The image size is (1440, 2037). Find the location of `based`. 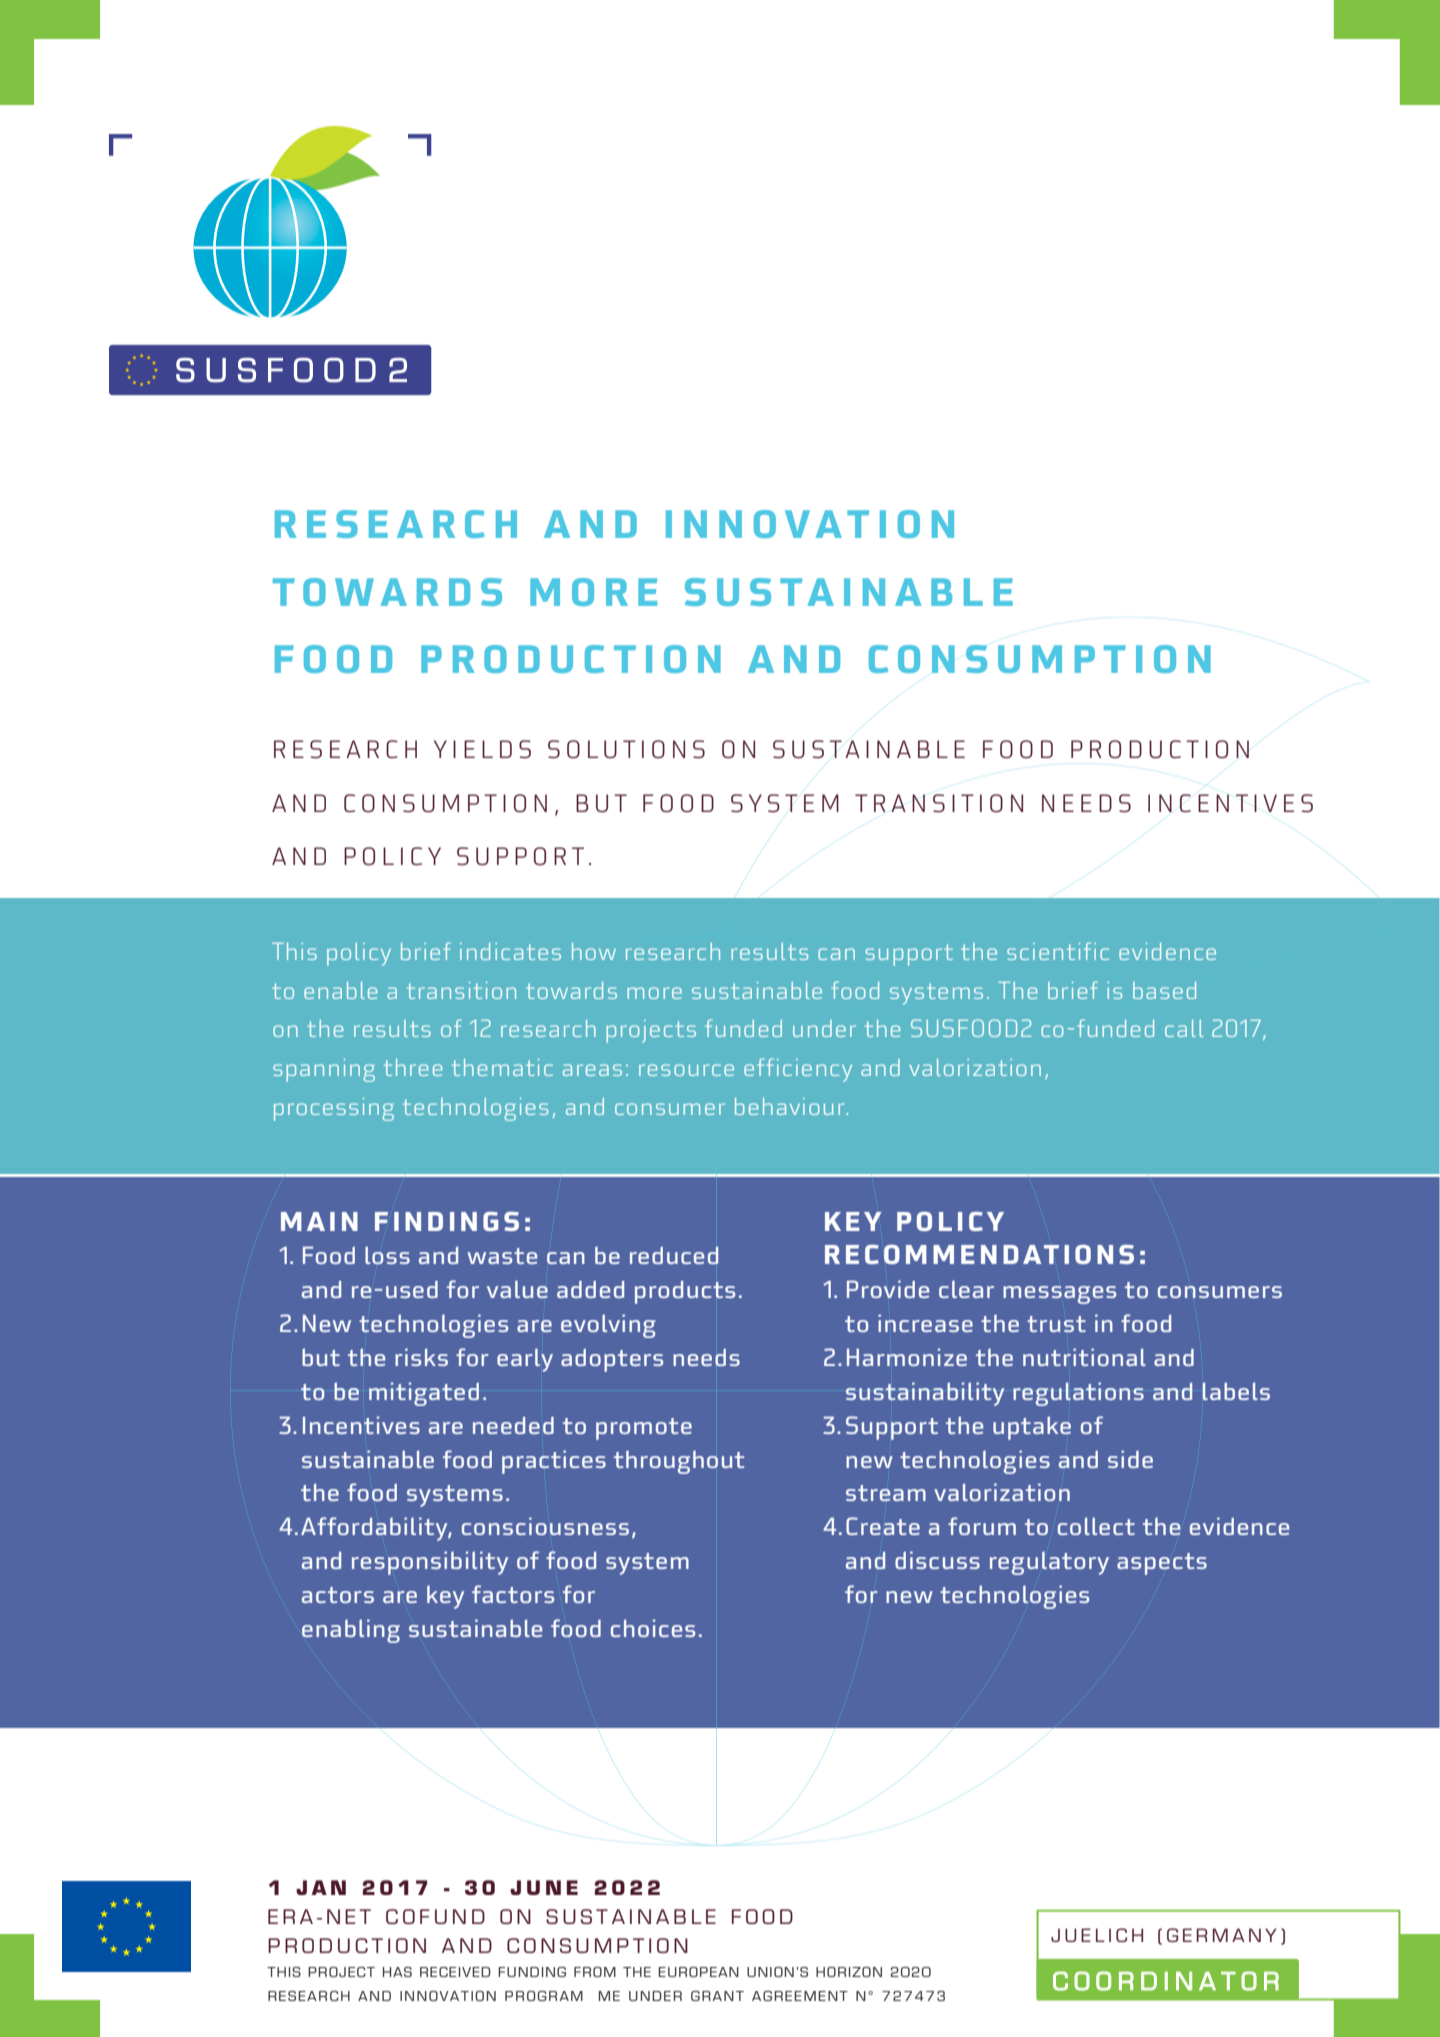

based is located at coordinates (1164, 990).
